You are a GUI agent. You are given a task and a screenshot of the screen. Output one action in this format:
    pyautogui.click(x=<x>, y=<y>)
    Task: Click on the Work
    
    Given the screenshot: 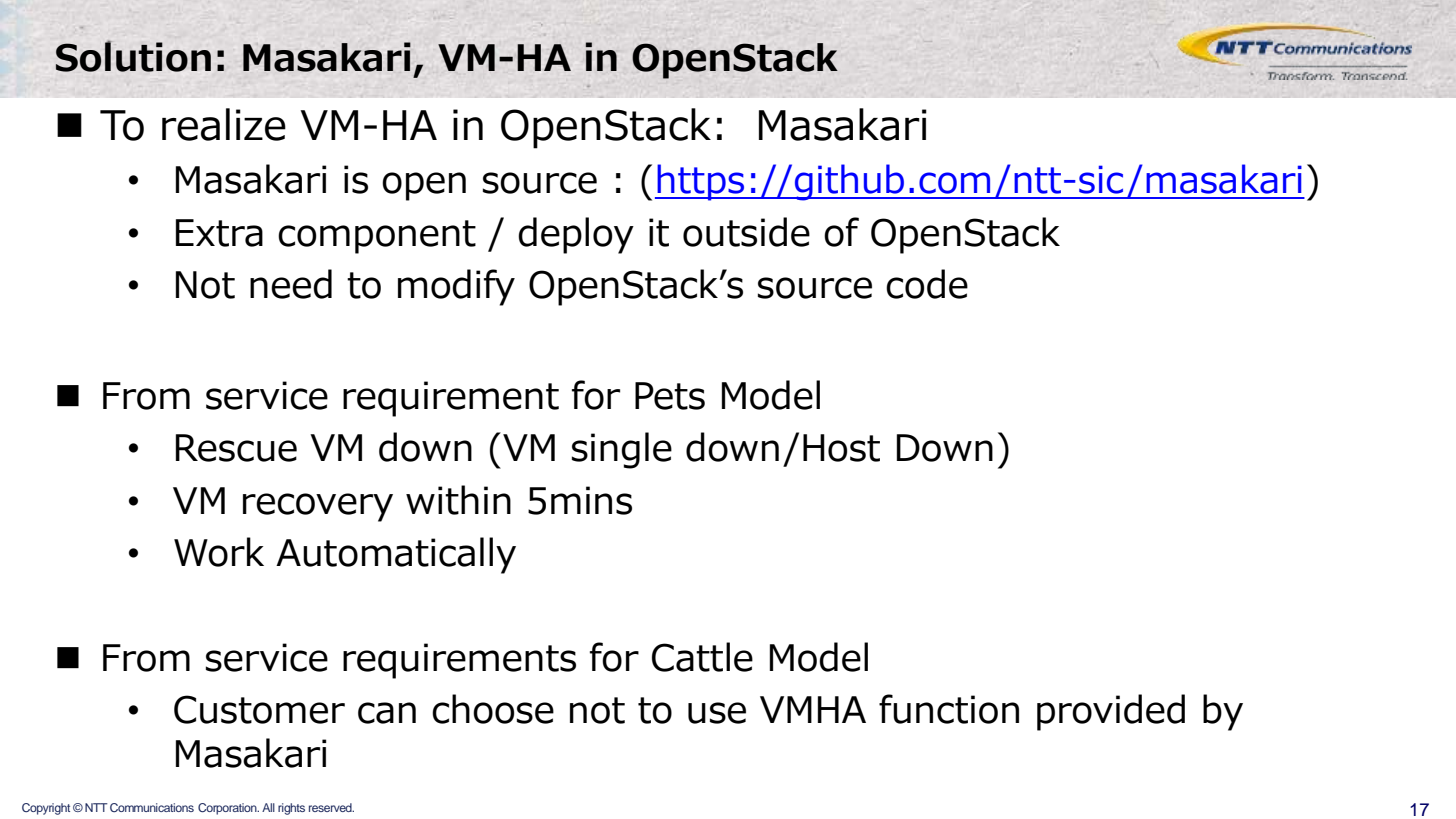 What is the action you would take?
    pyautogui.click(x=219, y=552)
